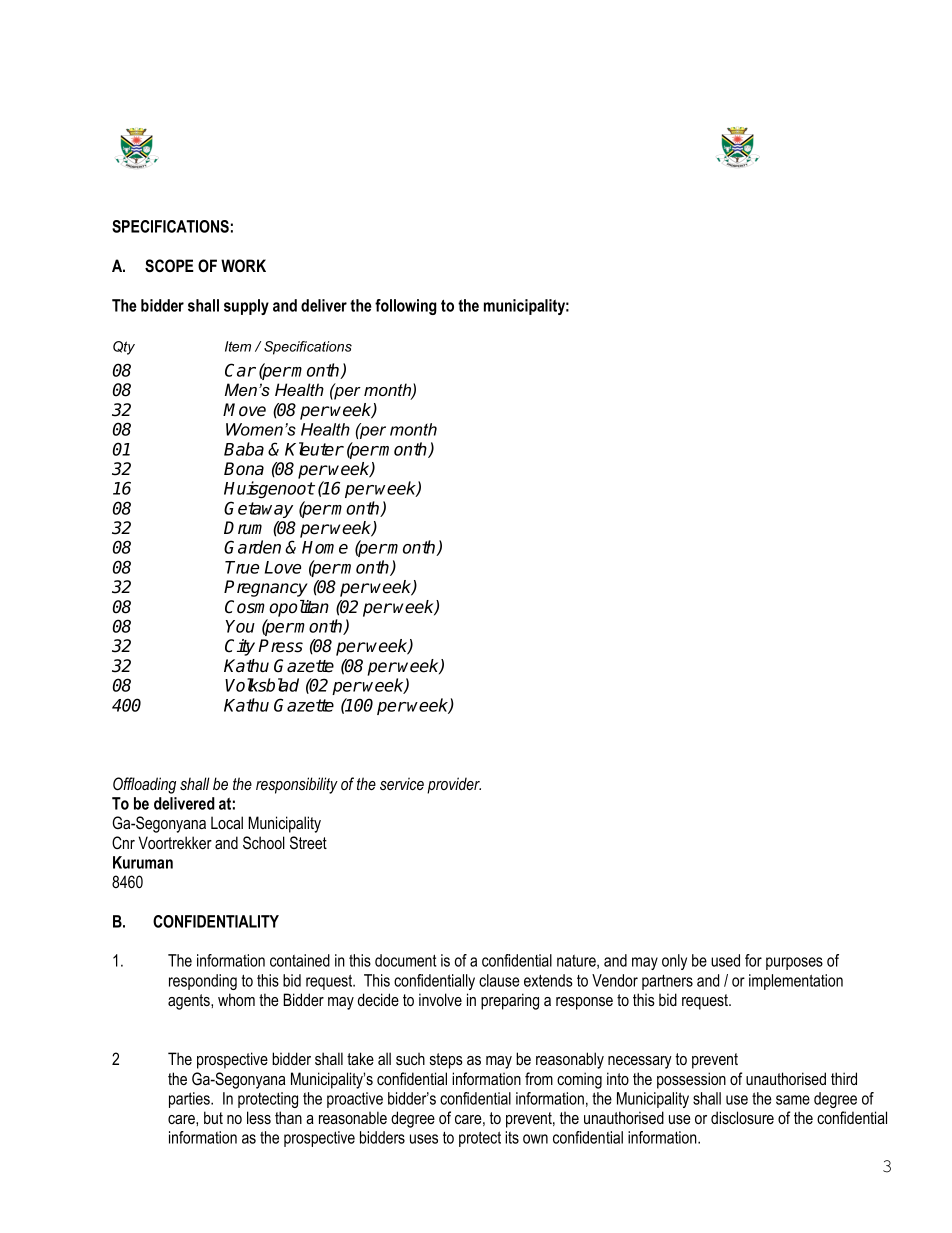  Describe the element at coordinates (402, 783) in the screenshot. I see `service` at that location.
